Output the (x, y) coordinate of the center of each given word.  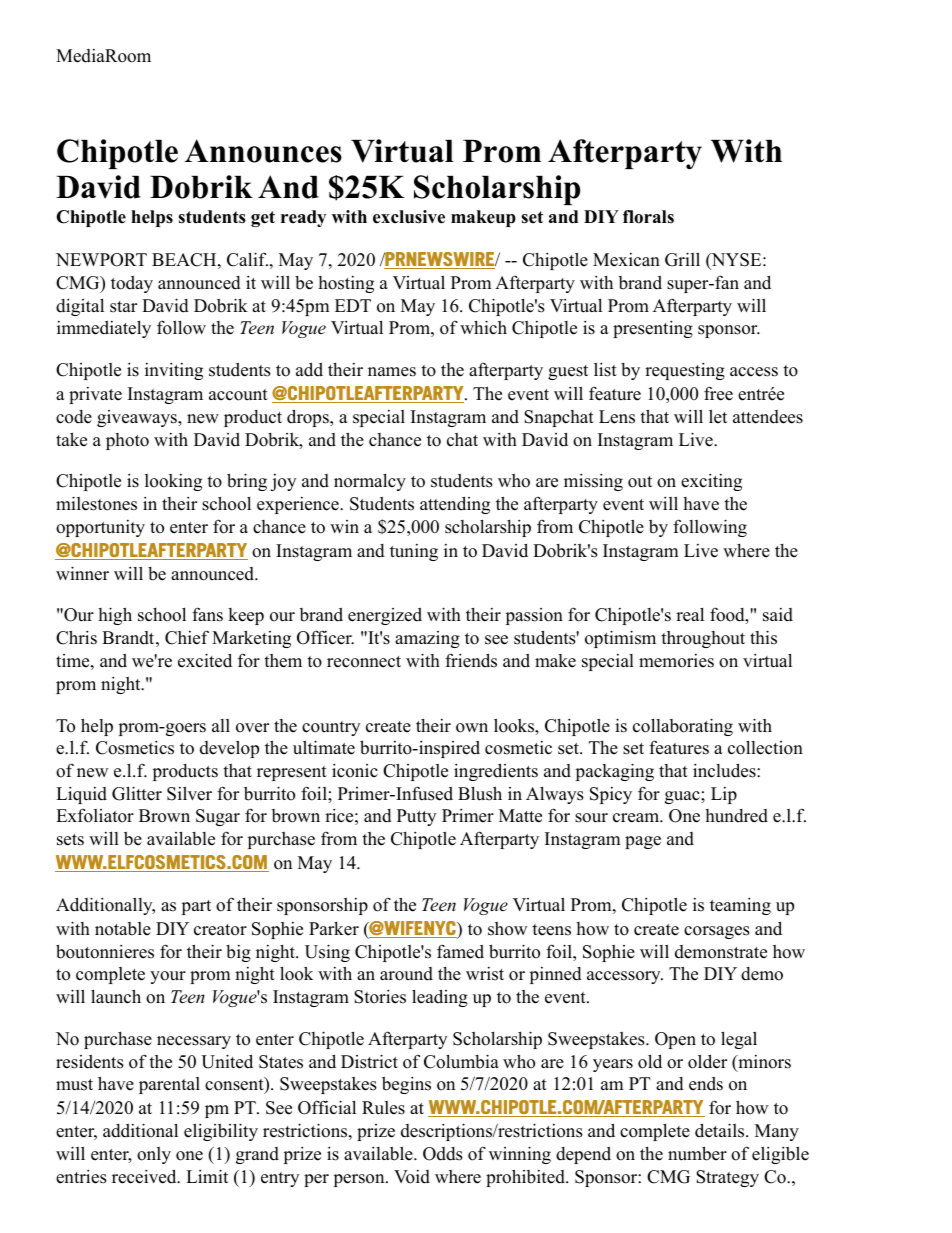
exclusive (409, 217)
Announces (263, 151)
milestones (96, 503)
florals (648, 217)
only (154, 1155)
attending (455, 505)
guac (683, 797)
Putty (416, 817)
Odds (443, 1154)
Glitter (137, 793)
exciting (711, 482)
